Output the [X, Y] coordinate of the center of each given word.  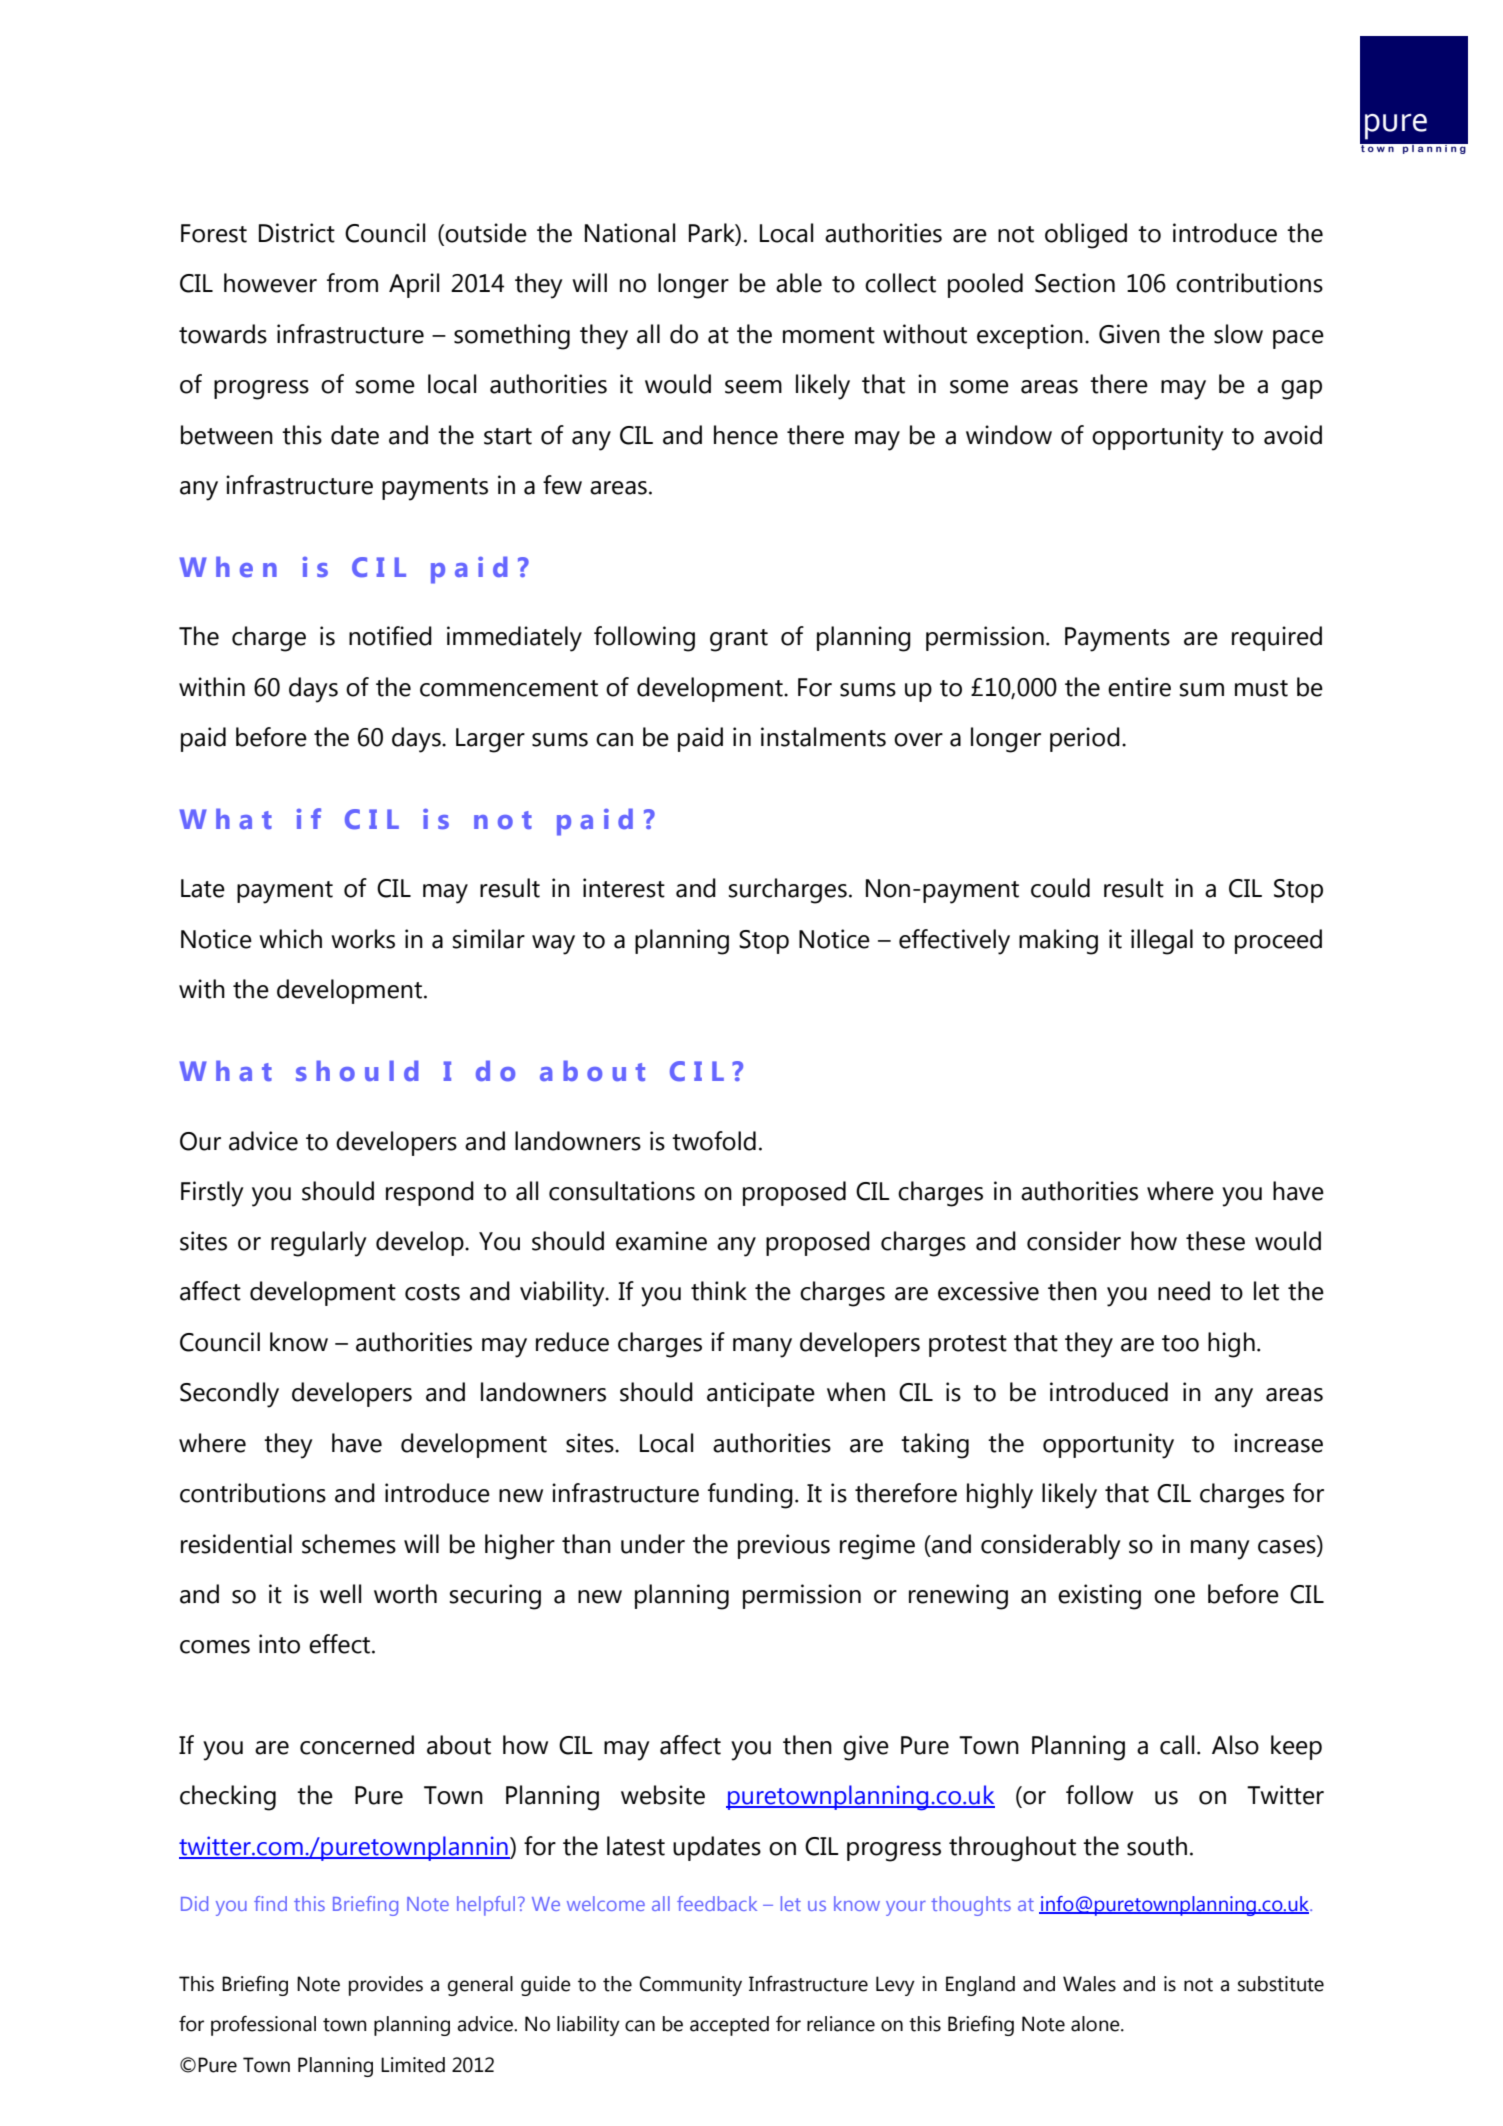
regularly [319, 1244]
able [799, 283]
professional [263, 2025]
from [352, 283]
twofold [714, 1141]
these [1215, 1241]
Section [1075, 283]
